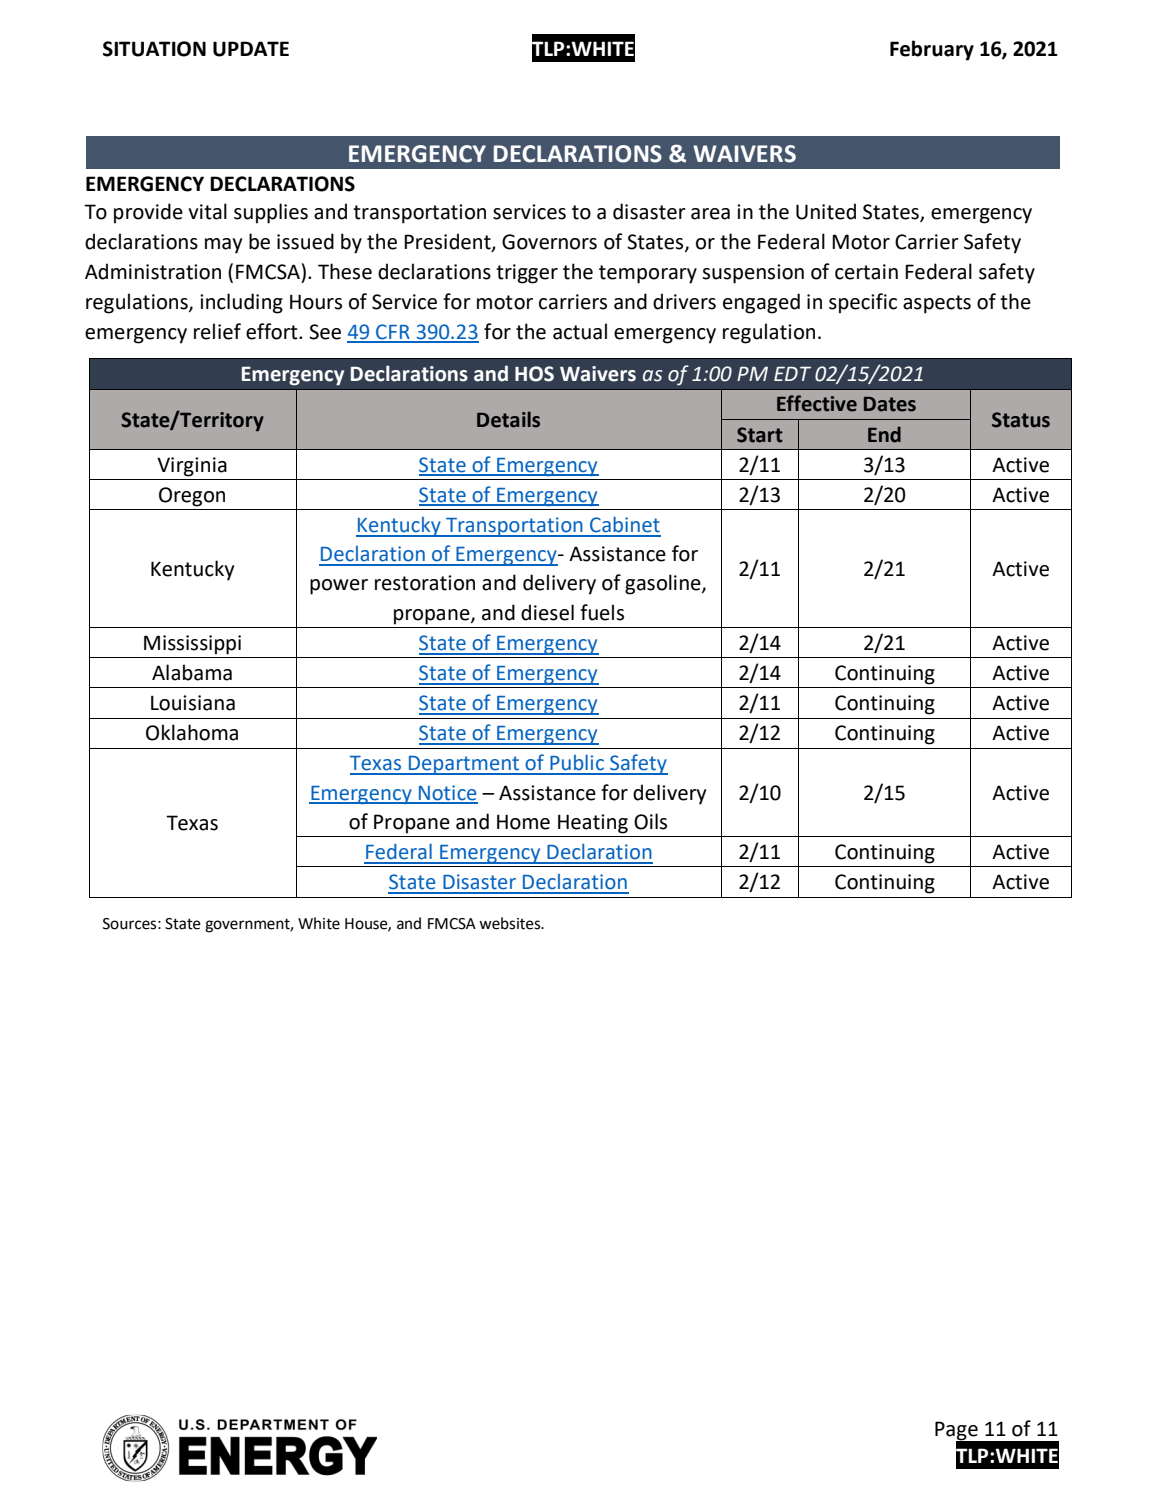 The height and width of the document is (1503, 1161). What do you see at coordinates (884, 434) in the document?
I see `End` at bounding box center [884, 434].
